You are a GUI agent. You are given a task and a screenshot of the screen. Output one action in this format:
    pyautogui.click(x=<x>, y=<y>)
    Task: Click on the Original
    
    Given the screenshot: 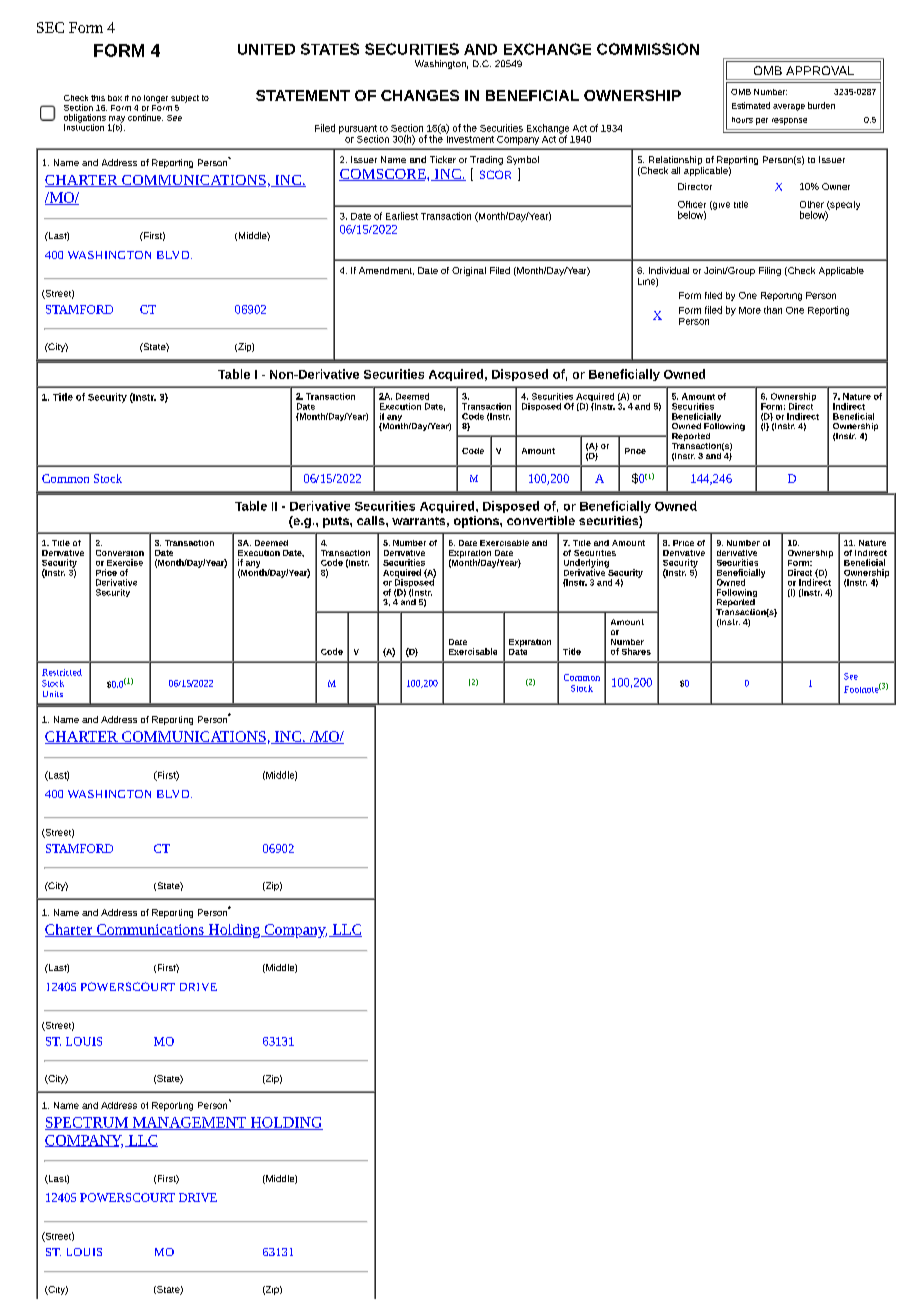 What is the action you would take?
    pyautogui.click(x=469, y=271)
